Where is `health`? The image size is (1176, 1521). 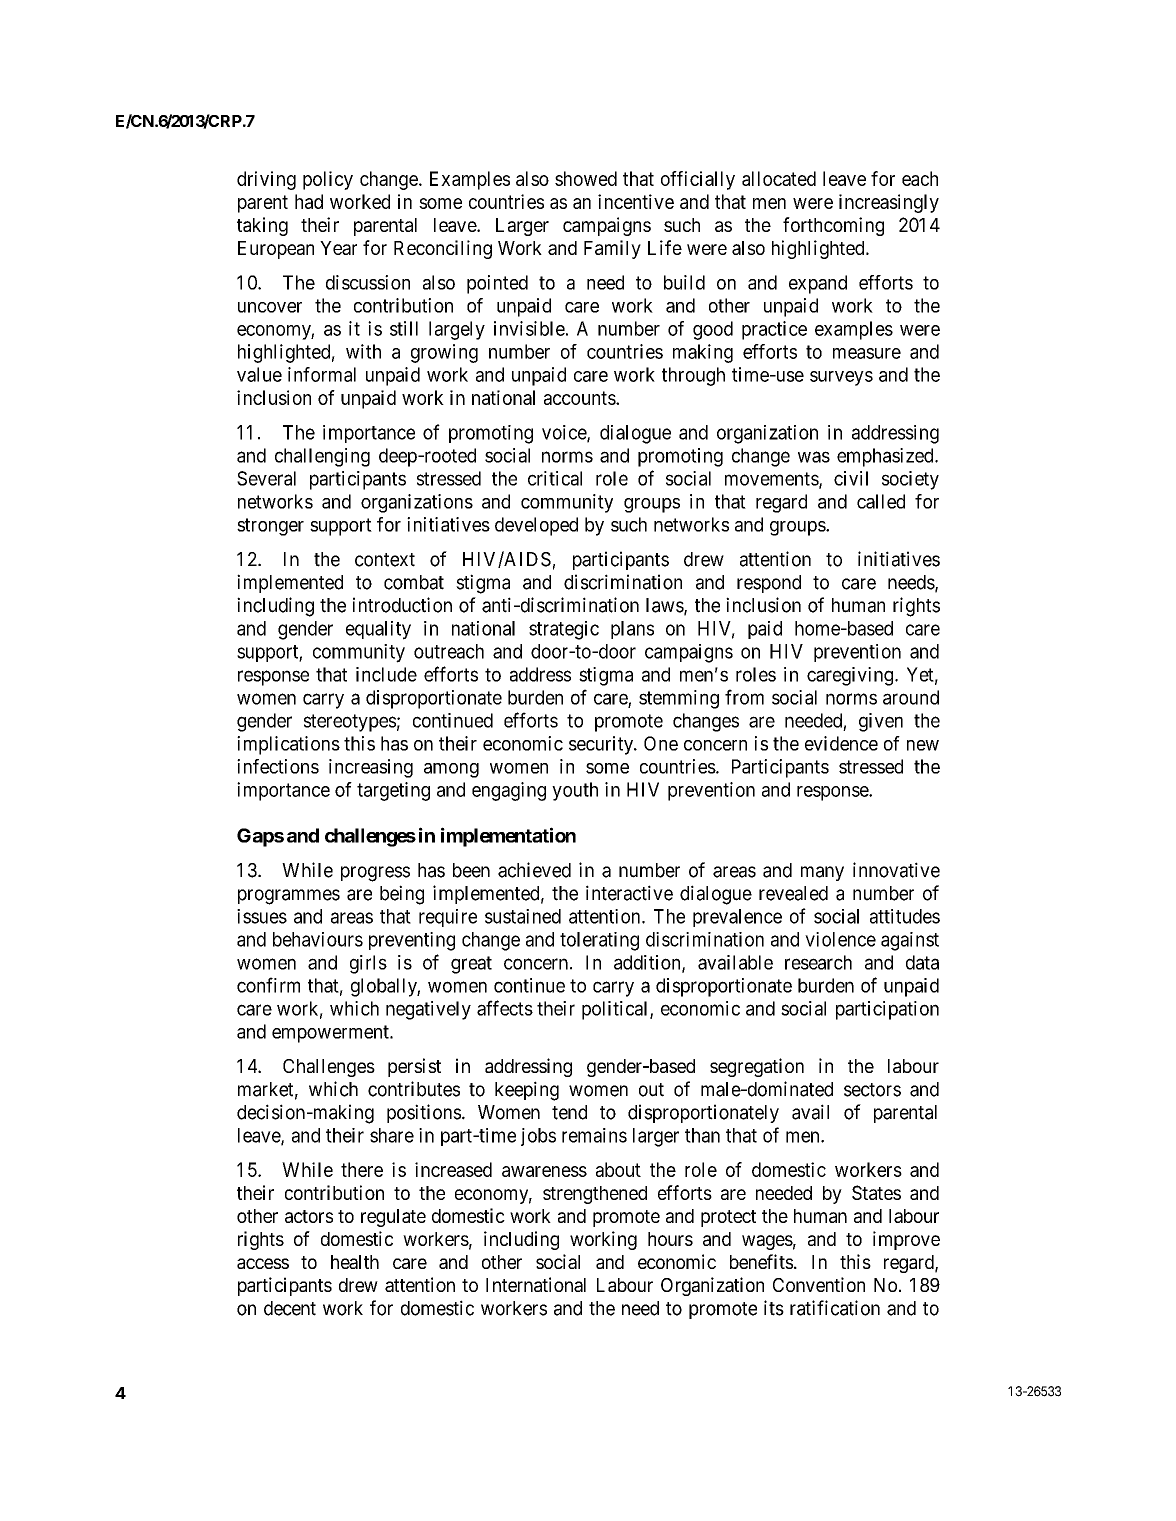
health is located at coordinates (355, 1262).
